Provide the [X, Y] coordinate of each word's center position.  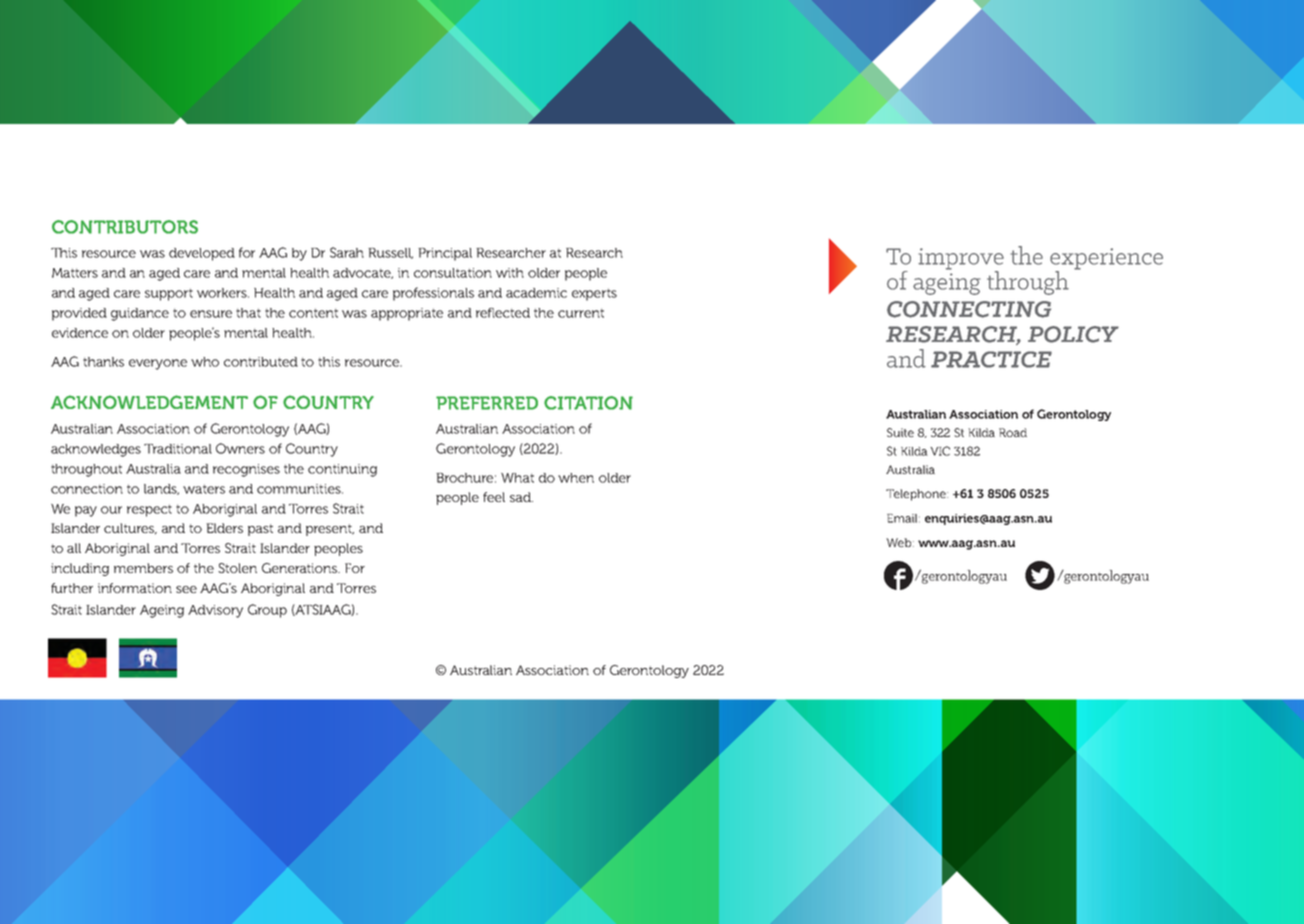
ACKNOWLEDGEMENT [149, 402]
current [581, 313]
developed [202, 254]
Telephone [917, 495]
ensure [211, 314]
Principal [445, 254]
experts [594, 294]
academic [536, 293]
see [186, 589]
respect [149, 510]
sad [521, 497]
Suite [900, 432]
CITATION [588, 403]
